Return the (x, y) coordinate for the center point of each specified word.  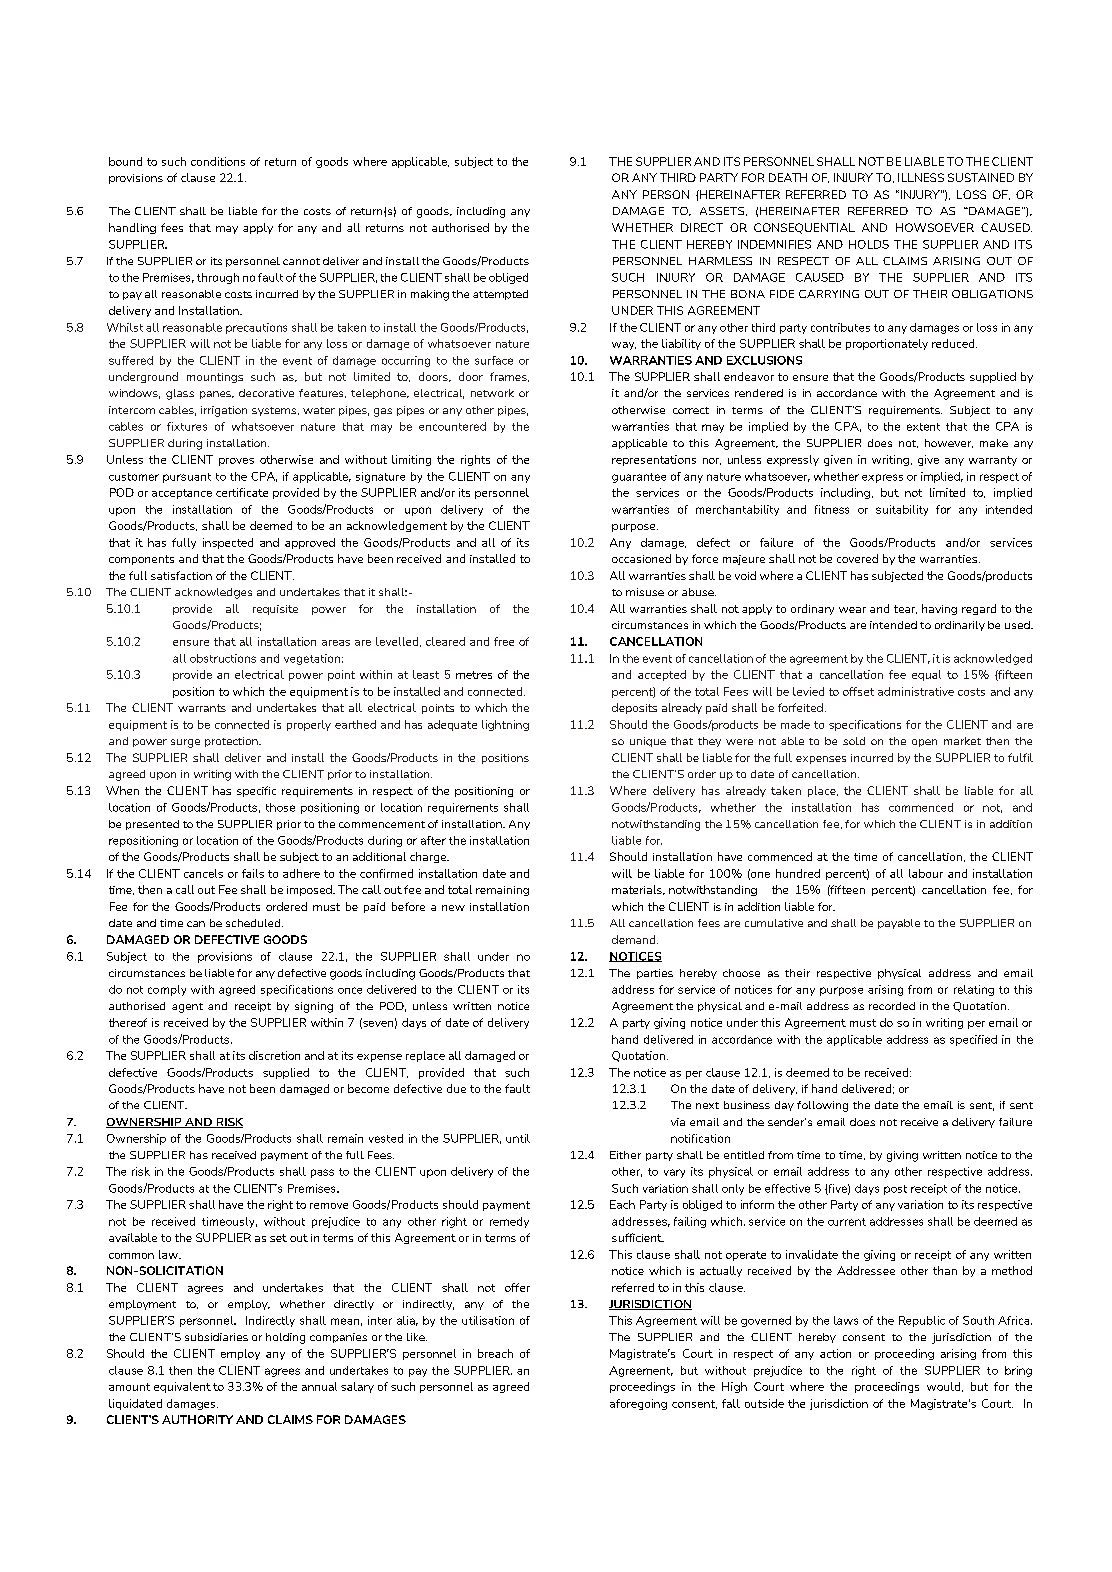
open (924, 743)
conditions (218, 161)
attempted (500, 295)
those (280, 807)
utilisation (488, 1320)
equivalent (182, 1387)
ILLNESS (921, 177)
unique (648, 742)
